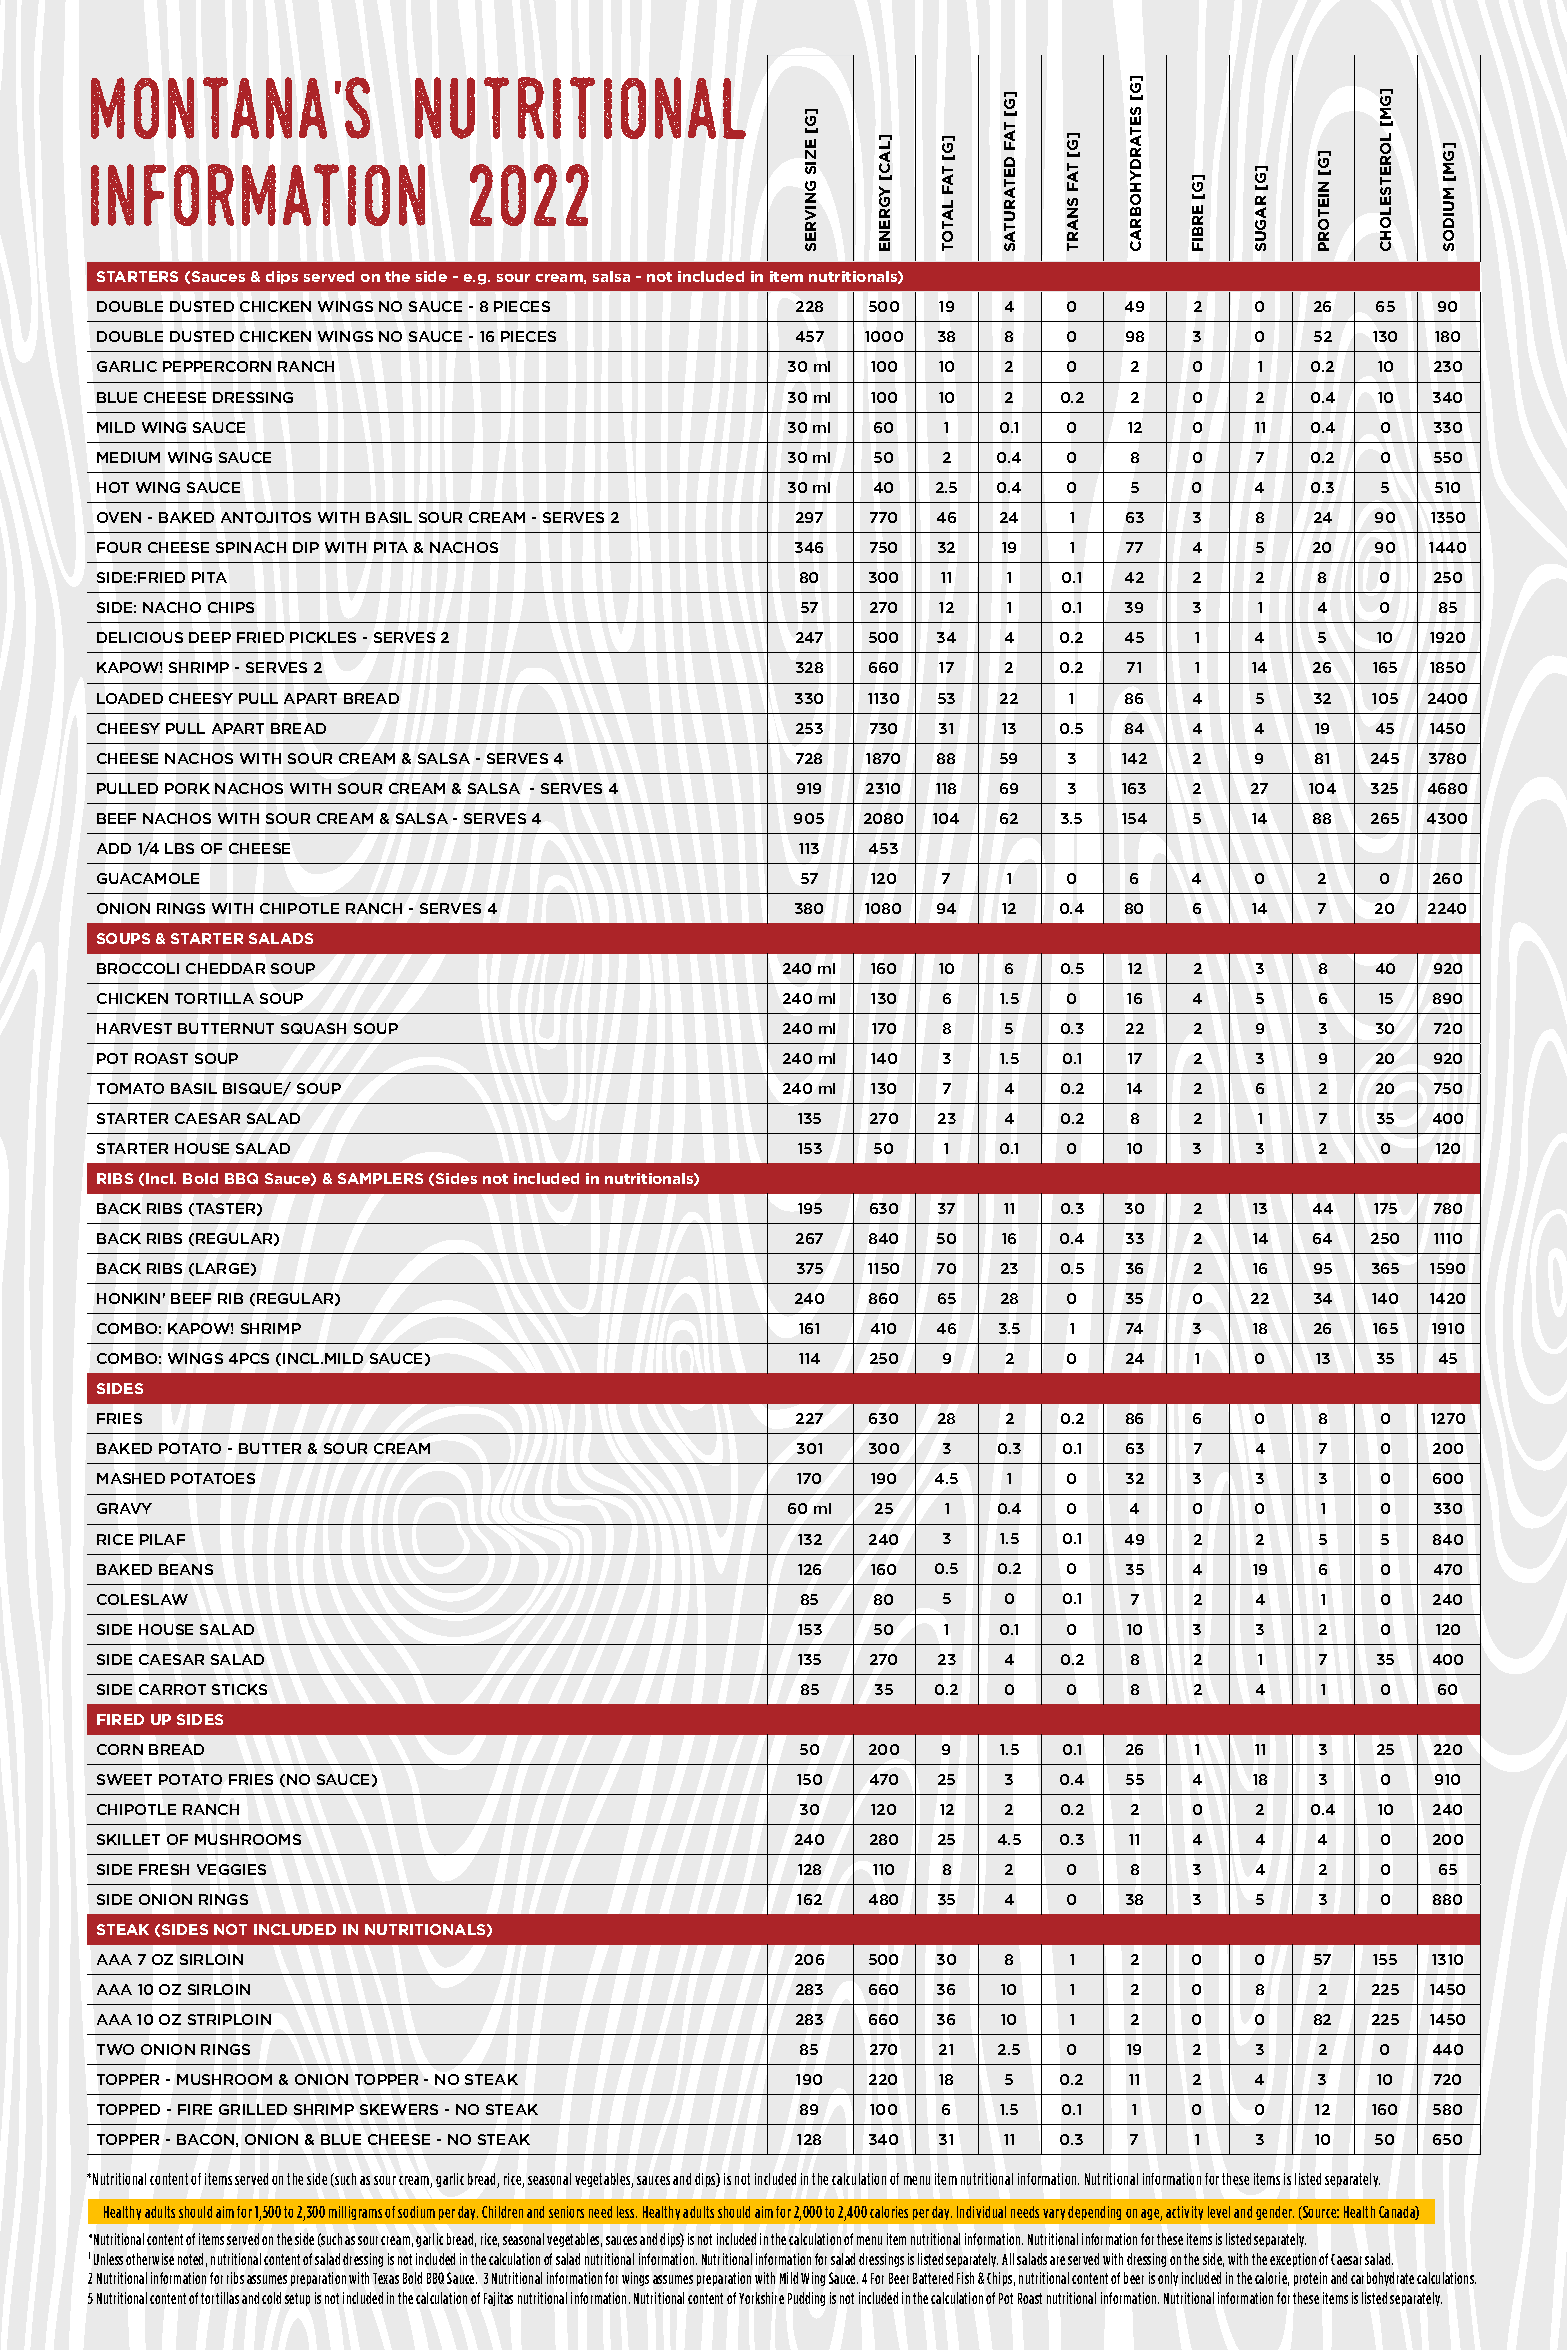 This screenshot has height=2350, width=1567. Describe the element at coordinates (225, 968) in the screenshot. I see `CHEDDAR` at that location.
